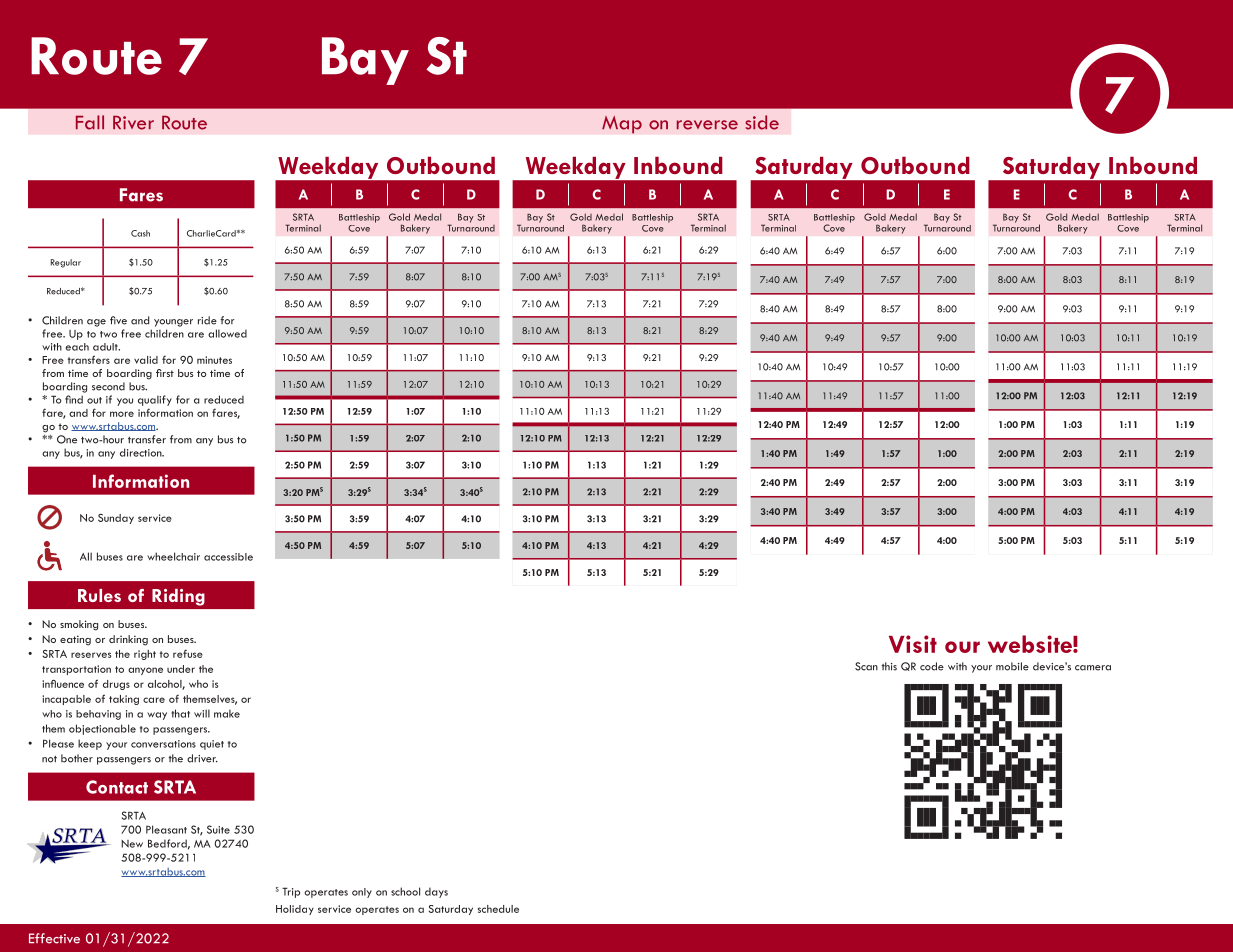  What do you see at coordinates (932, 666) in the page?
I see `code` at bounding box center [932, 666].
